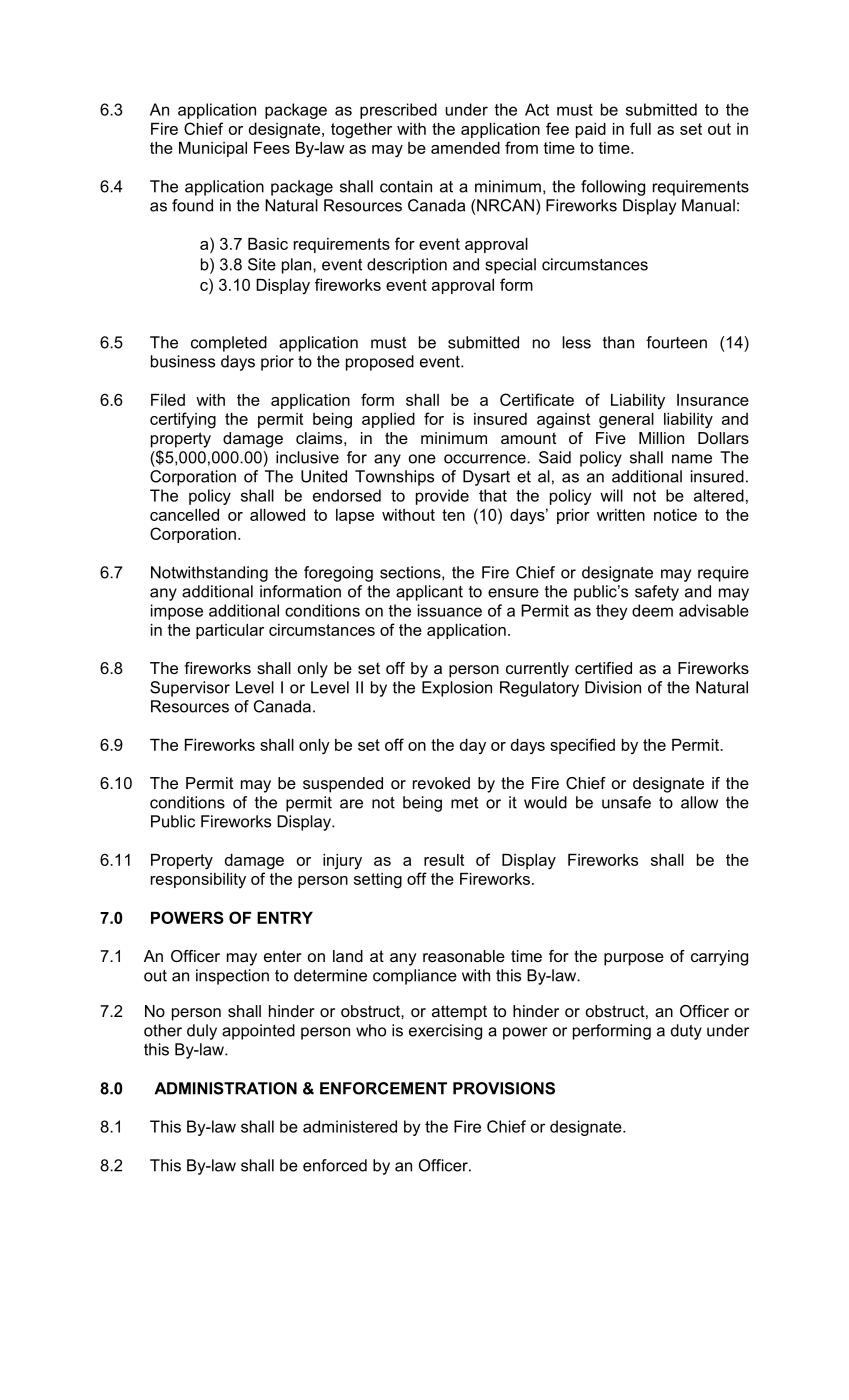 Image resolution: width=849 pixels, height=1400 pixels. What do you see at coordinates (213, 149) in the page?
I see `Municipal` at bounding box center [213, 149].
